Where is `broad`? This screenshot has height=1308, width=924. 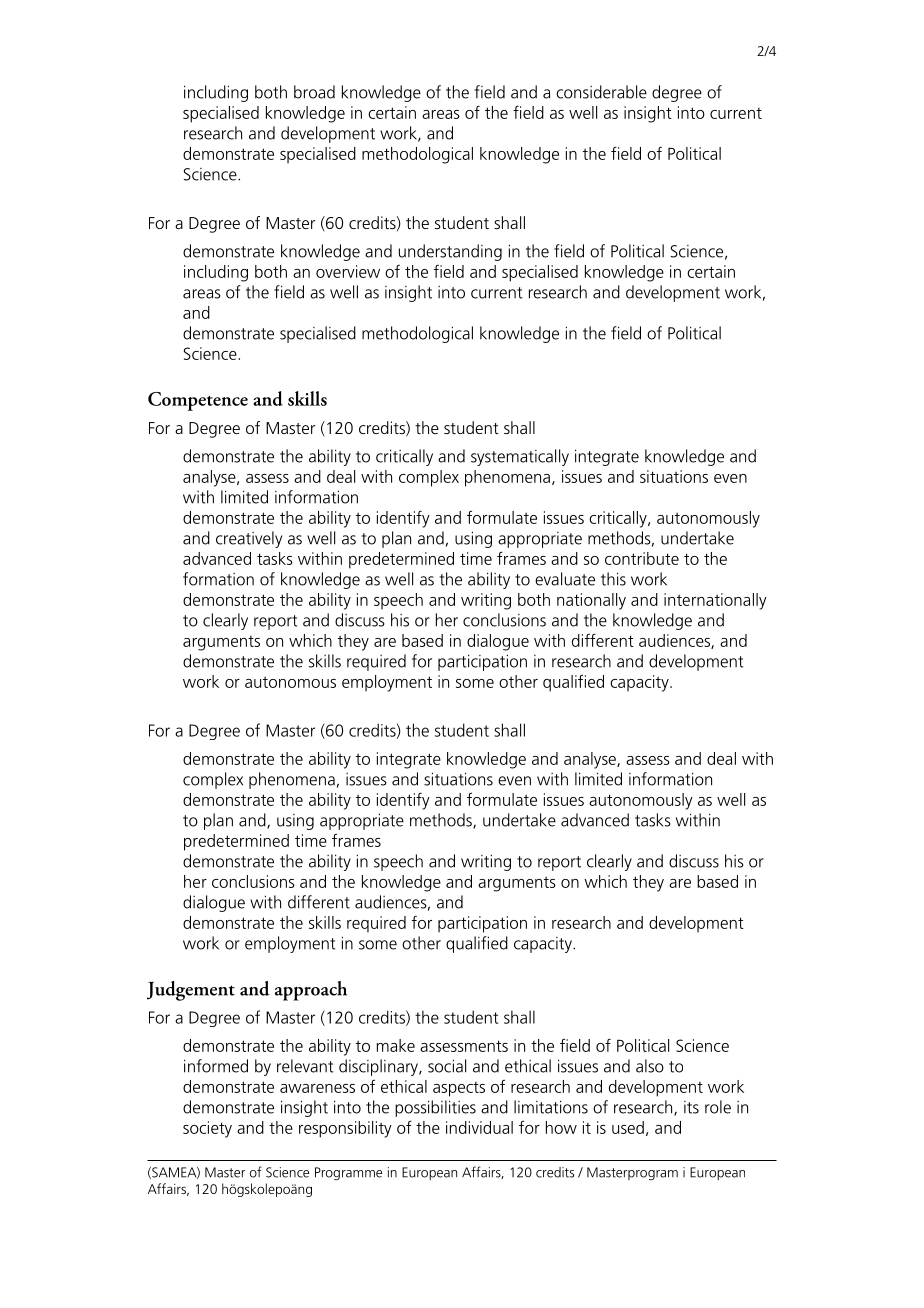
broad is located at coordinates (314, 92).
